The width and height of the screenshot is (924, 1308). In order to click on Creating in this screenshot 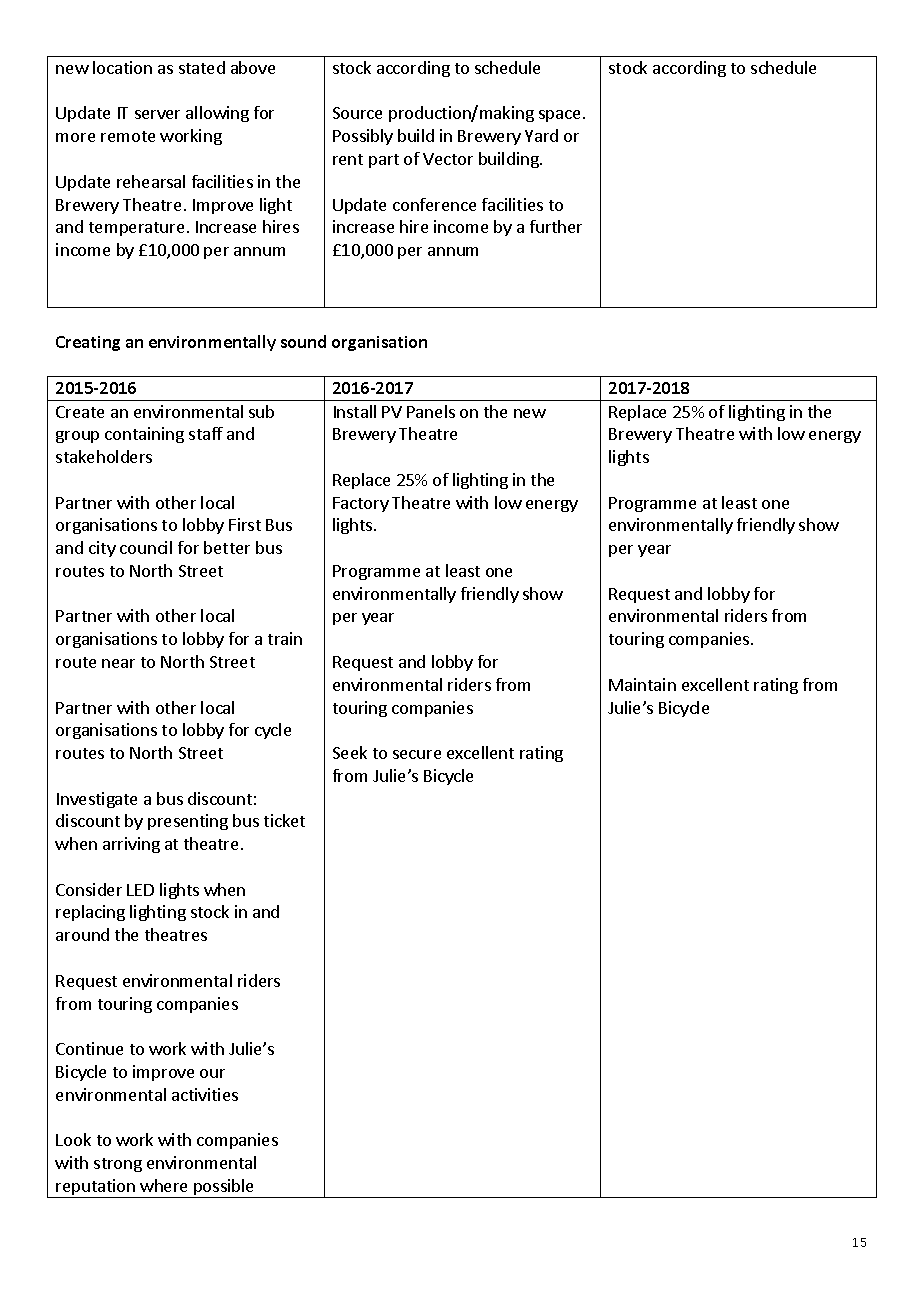, I will do `click(88, 343)`.
